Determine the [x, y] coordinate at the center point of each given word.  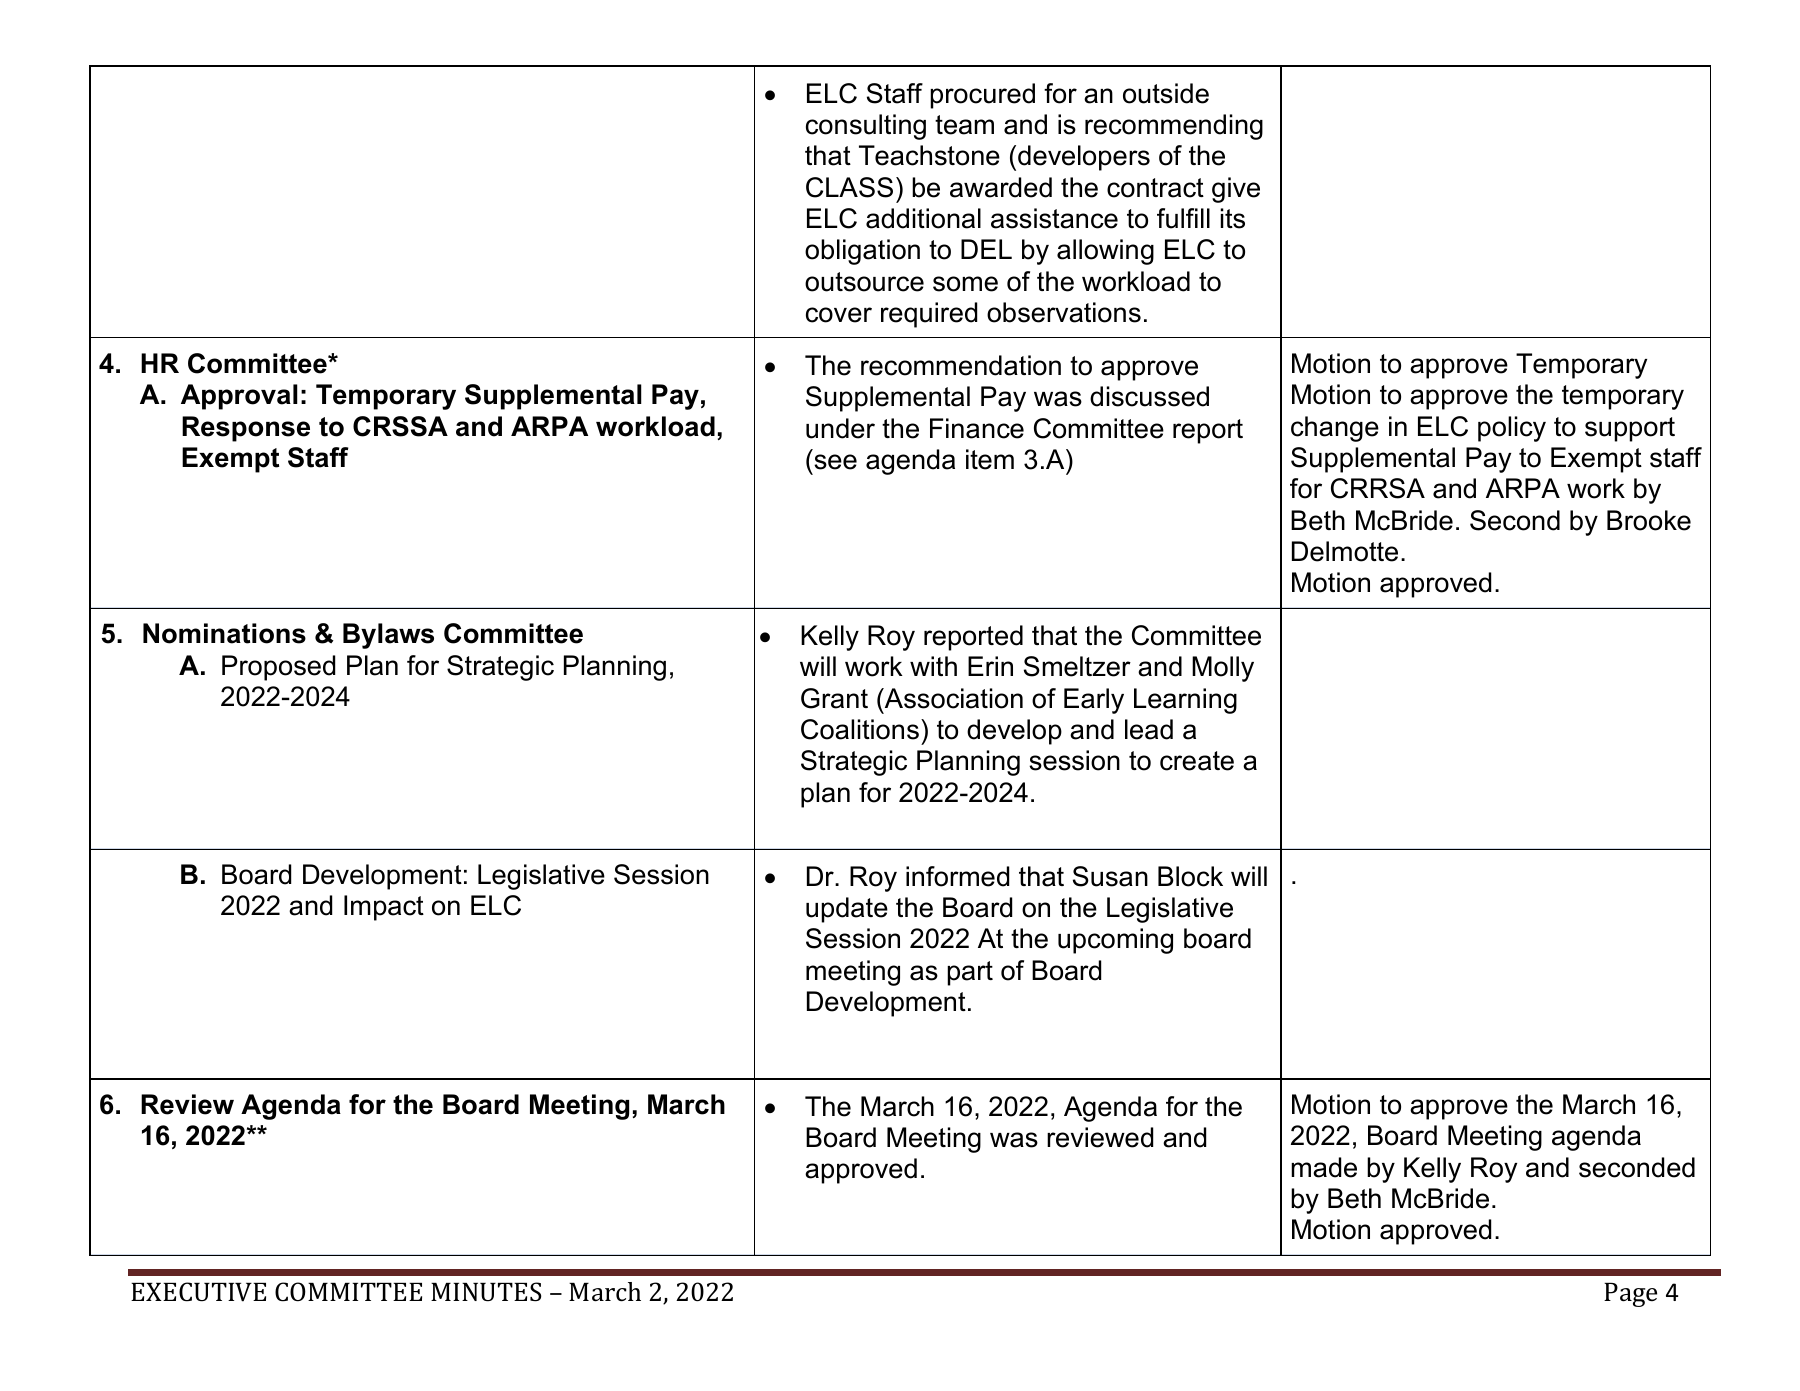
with [933, 666]
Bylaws [388, 636]
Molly [1223, 669]
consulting [866, 127]
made [1324, 1167]
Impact [384, 908]
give [1236, 190]
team [964, 125]
